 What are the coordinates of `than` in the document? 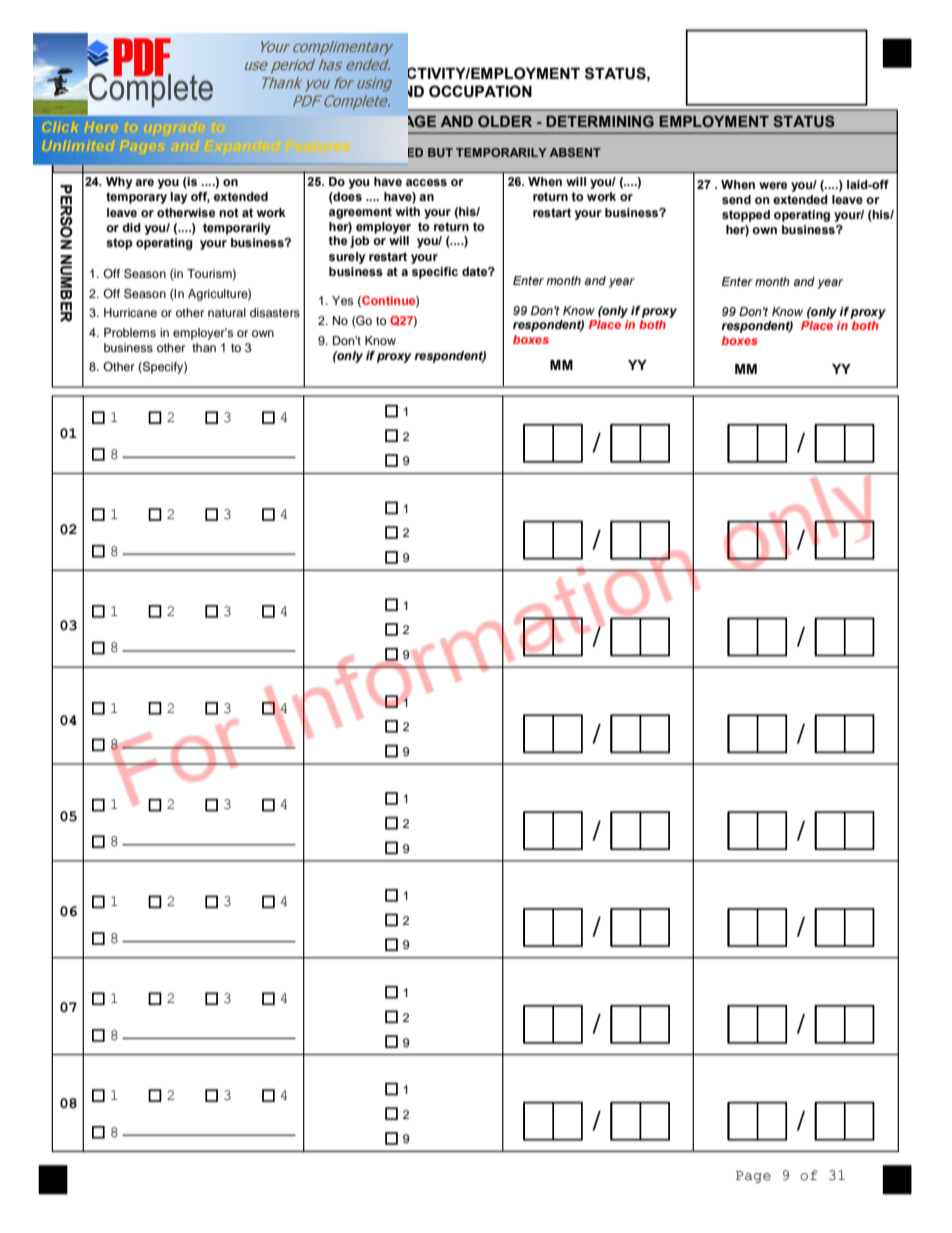 It's located at (204, 347).
